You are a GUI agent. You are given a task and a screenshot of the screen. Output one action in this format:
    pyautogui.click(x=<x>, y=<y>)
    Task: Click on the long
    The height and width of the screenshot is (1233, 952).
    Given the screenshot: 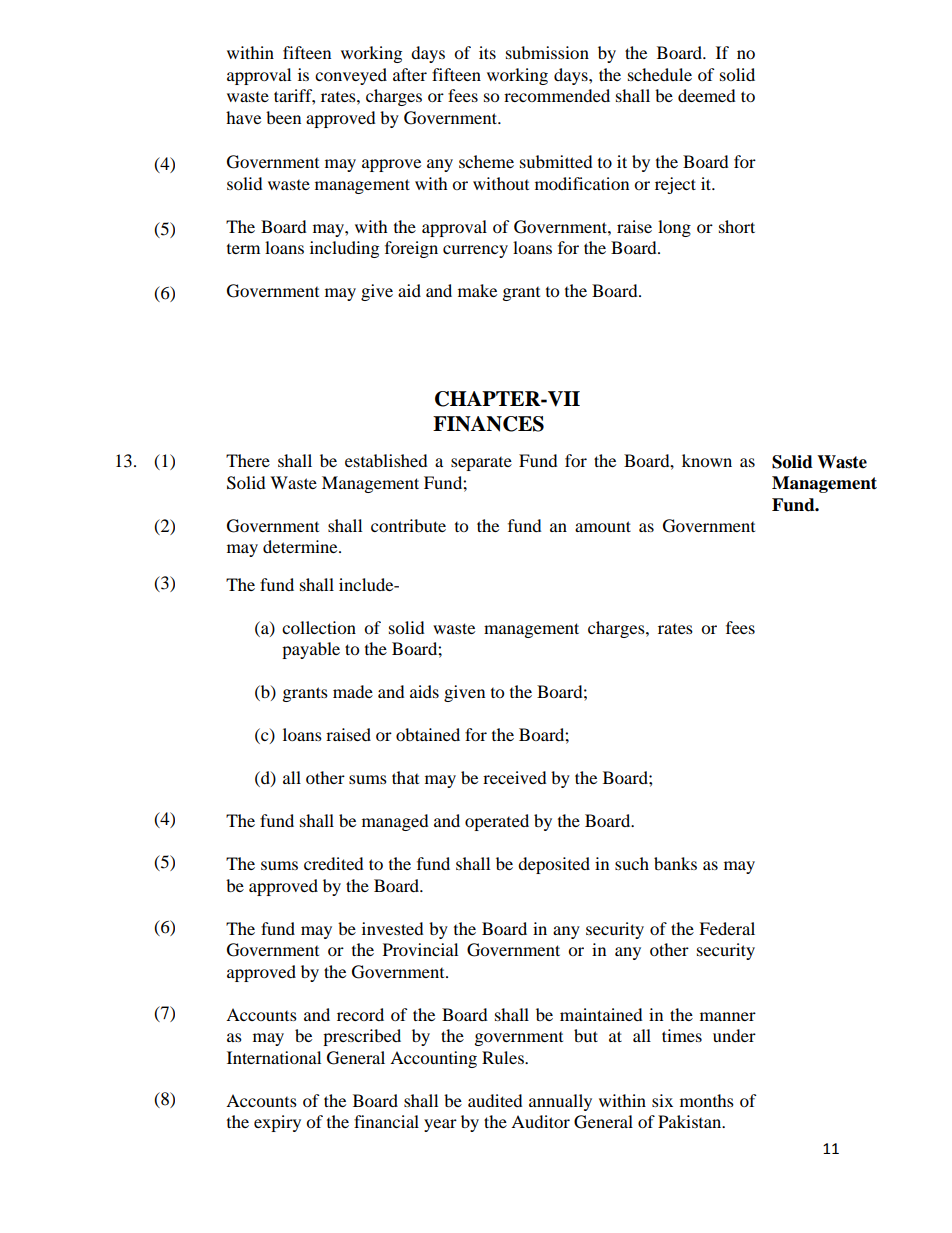 What is the action you would take?
    pyautogui.click(x=674, y=228)
